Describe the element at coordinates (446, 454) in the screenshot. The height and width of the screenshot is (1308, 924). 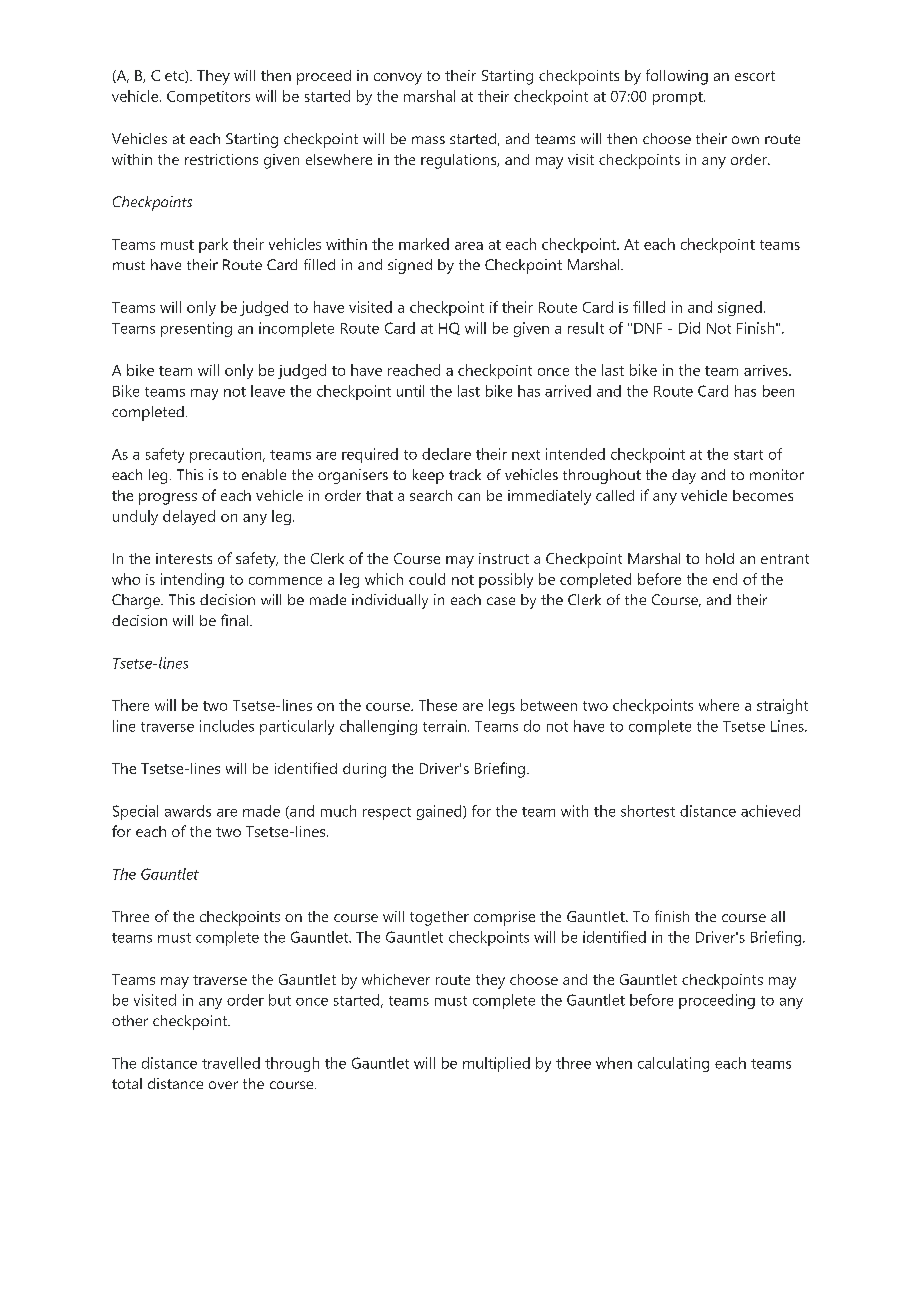
I see `declare` at that location.
